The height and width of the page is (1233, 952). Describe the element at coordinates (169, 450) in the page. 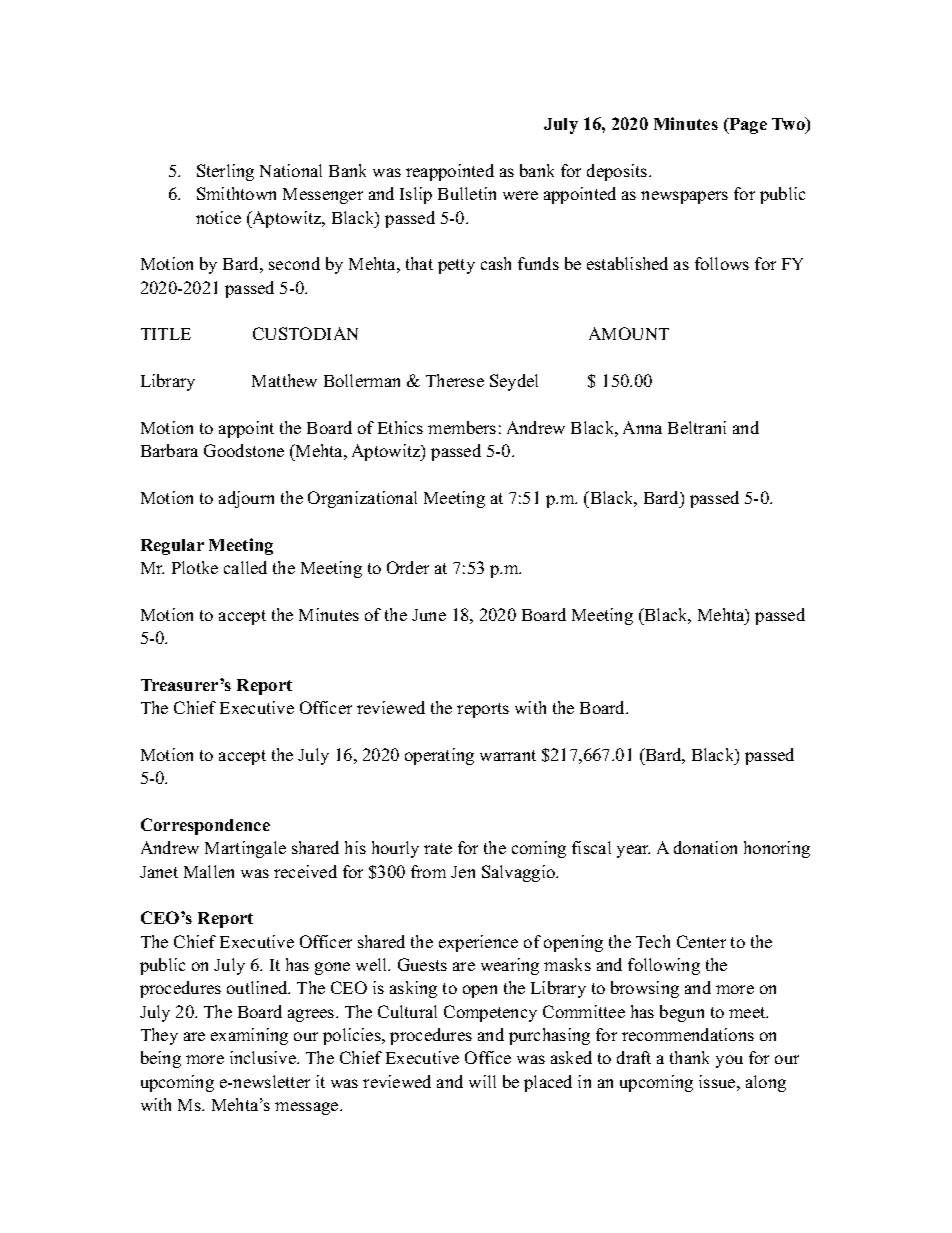

I see `Barbara` at that location.
